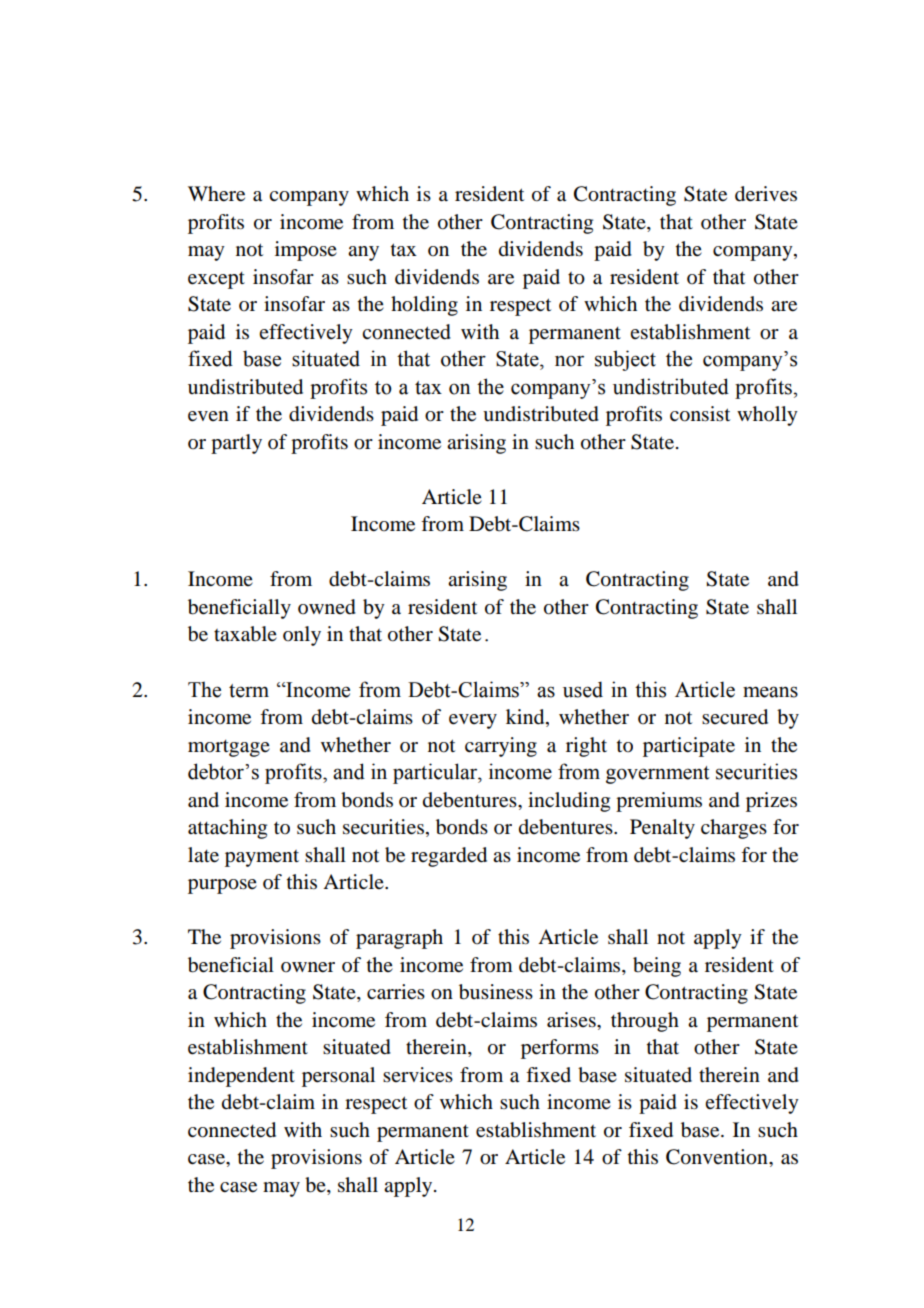  What do you see at coordinates (473, 721) in the screenshot?
I see `every` at bounding box center [473, 721].
